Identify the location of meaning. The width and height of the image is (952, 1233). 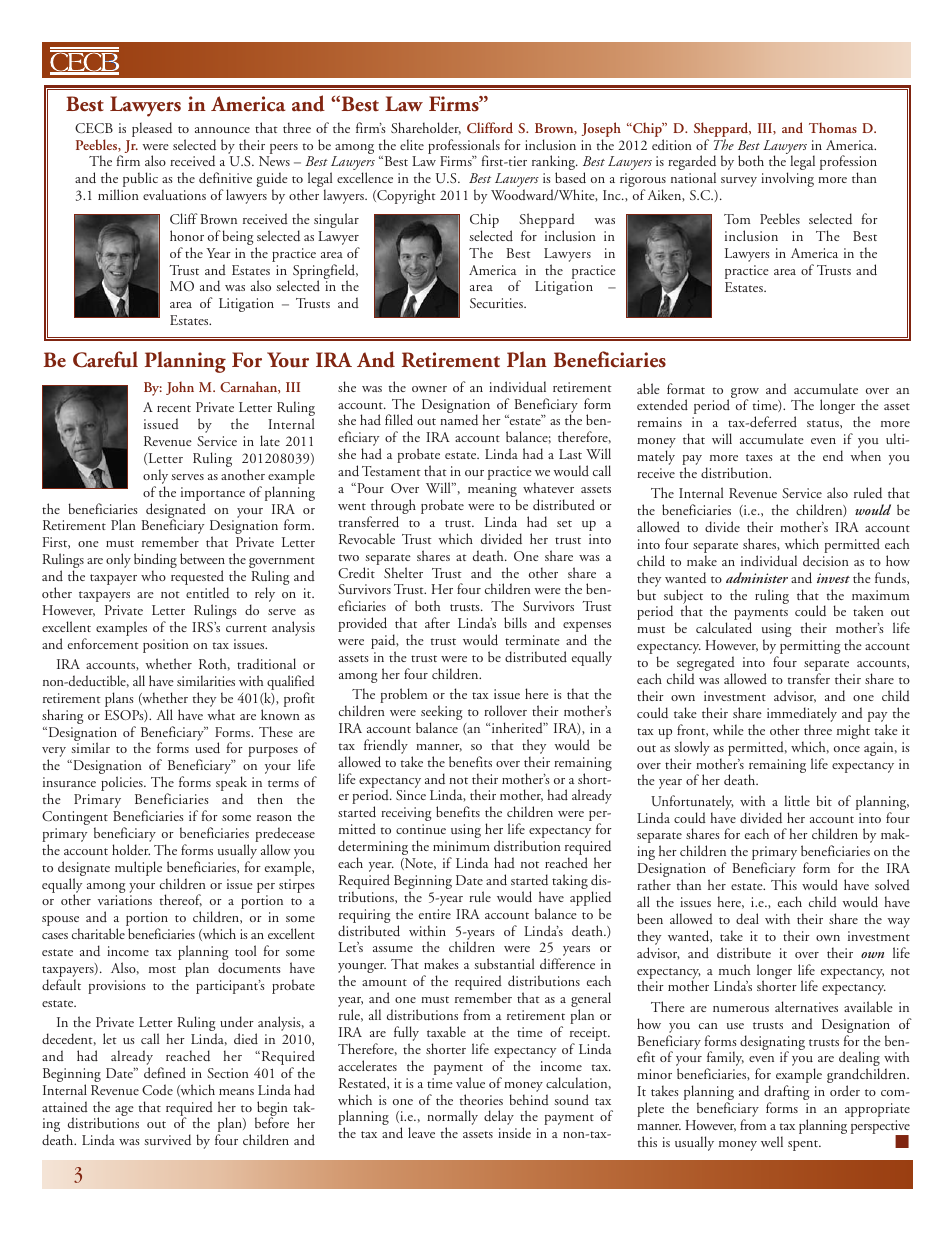
(492, 491).
